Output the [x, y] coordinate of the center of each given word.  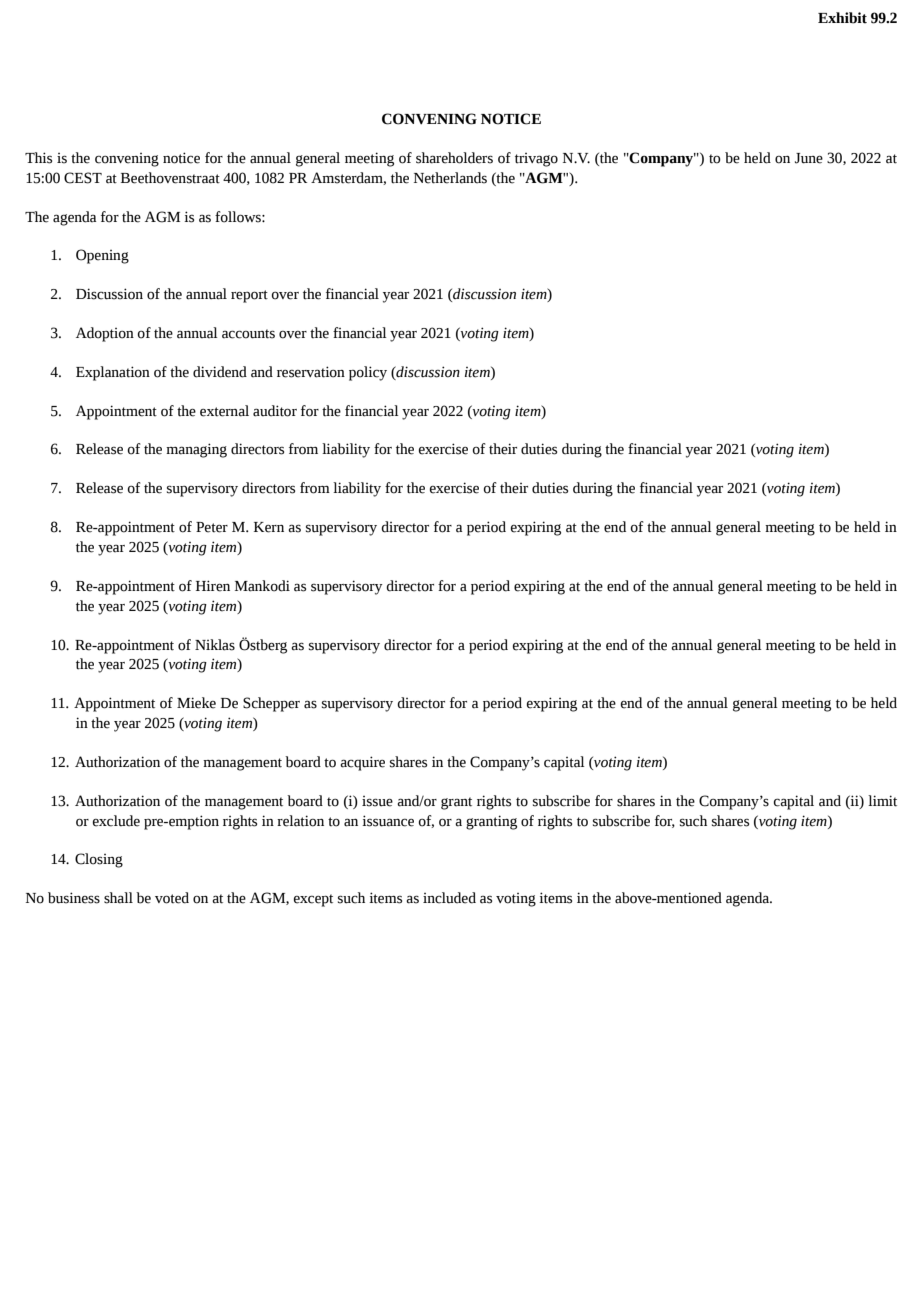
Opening [102, 256]
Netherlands [450, 178]
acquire [362, 763]
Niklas [215, 645]
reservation [311, 372]
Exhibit [842, 18]
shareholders [454, 158]
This [38, 158]
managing [196, 450]
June [809, 158]
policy [368, 373]
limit [882, 801]
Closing [99, 860]
